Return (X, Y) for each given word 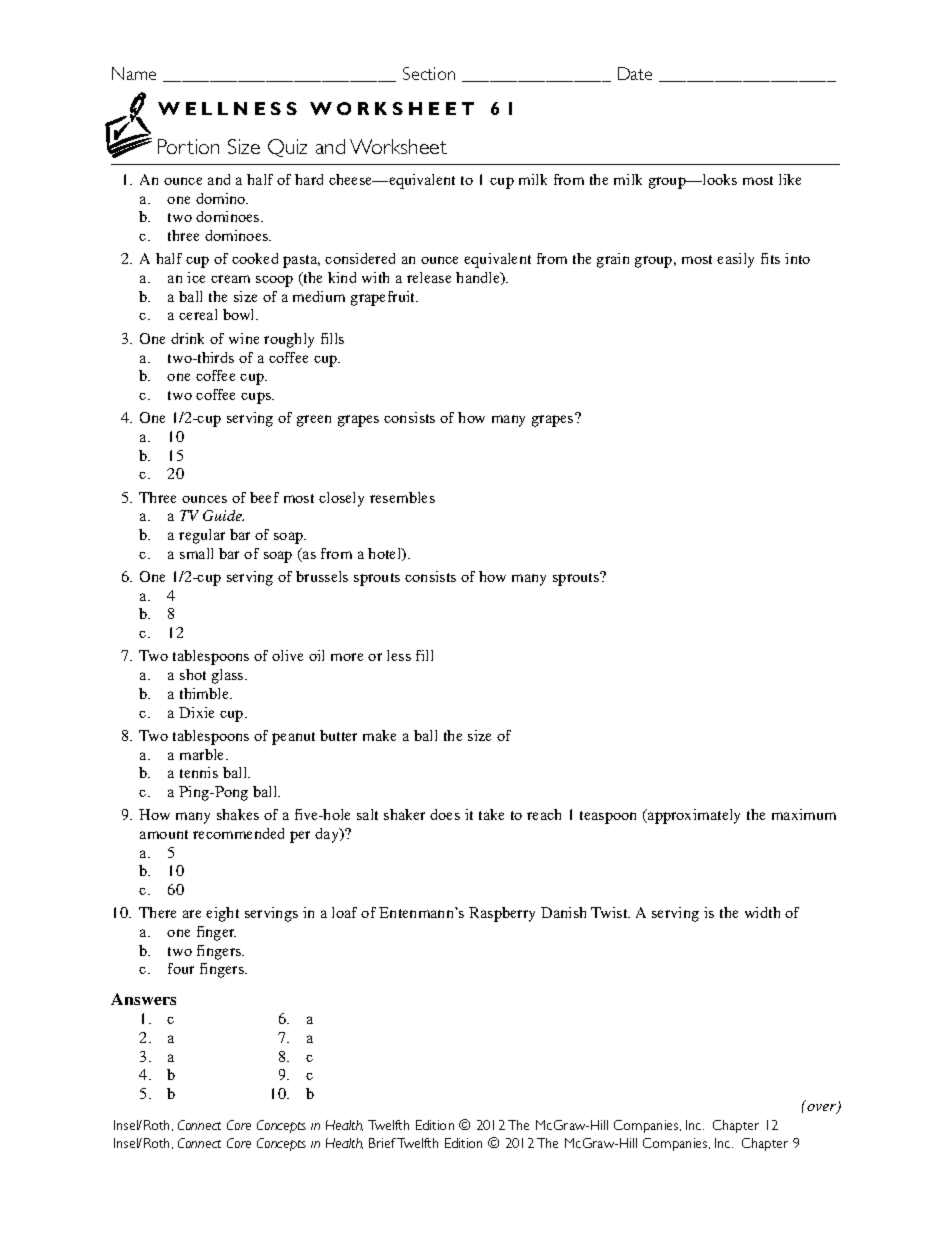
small (196, 553)
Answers (143, 999)
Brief (383, 1143)
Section (429, 73)
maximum (804, 814)
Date (635, 73)
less (399, 655)
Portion (188, 146)
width (762, 912)
